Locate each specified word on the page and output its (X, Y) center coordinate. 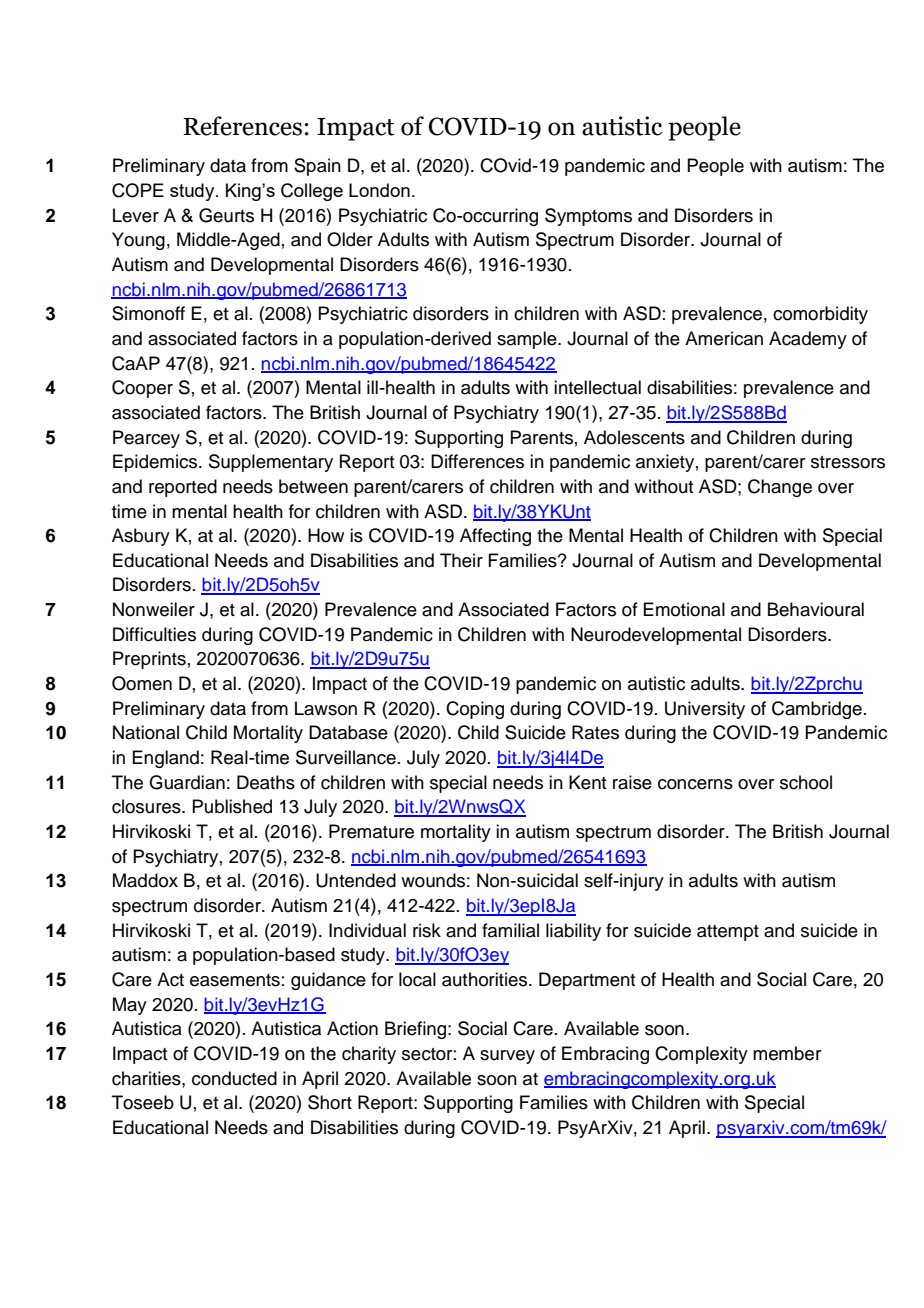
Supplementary (271, 463)
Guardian (187, 782)
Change (780, 488)
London (379, 190)
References (244, 126)
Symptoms (588, 217)
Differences (477, 461)
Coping (475, 710)
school (806, 782)
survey (507, 1057)
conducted (234, 1078)
